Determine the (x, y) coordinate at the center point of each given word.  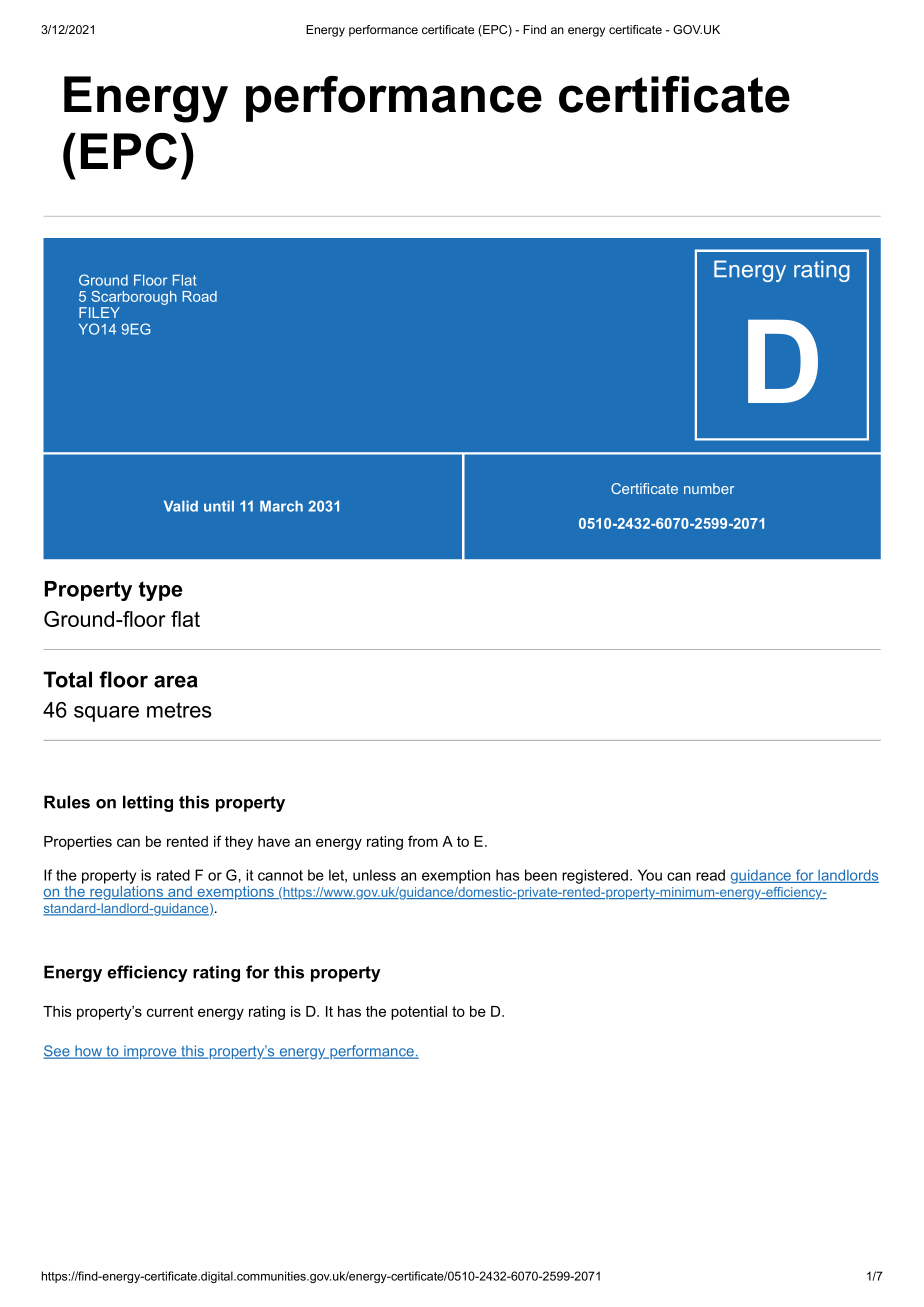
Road (200, 296)
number (709, 488)
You (650, 875)
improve (150, 1052)
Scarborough (133, 299)
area (176, 681)
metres (179, 710)
